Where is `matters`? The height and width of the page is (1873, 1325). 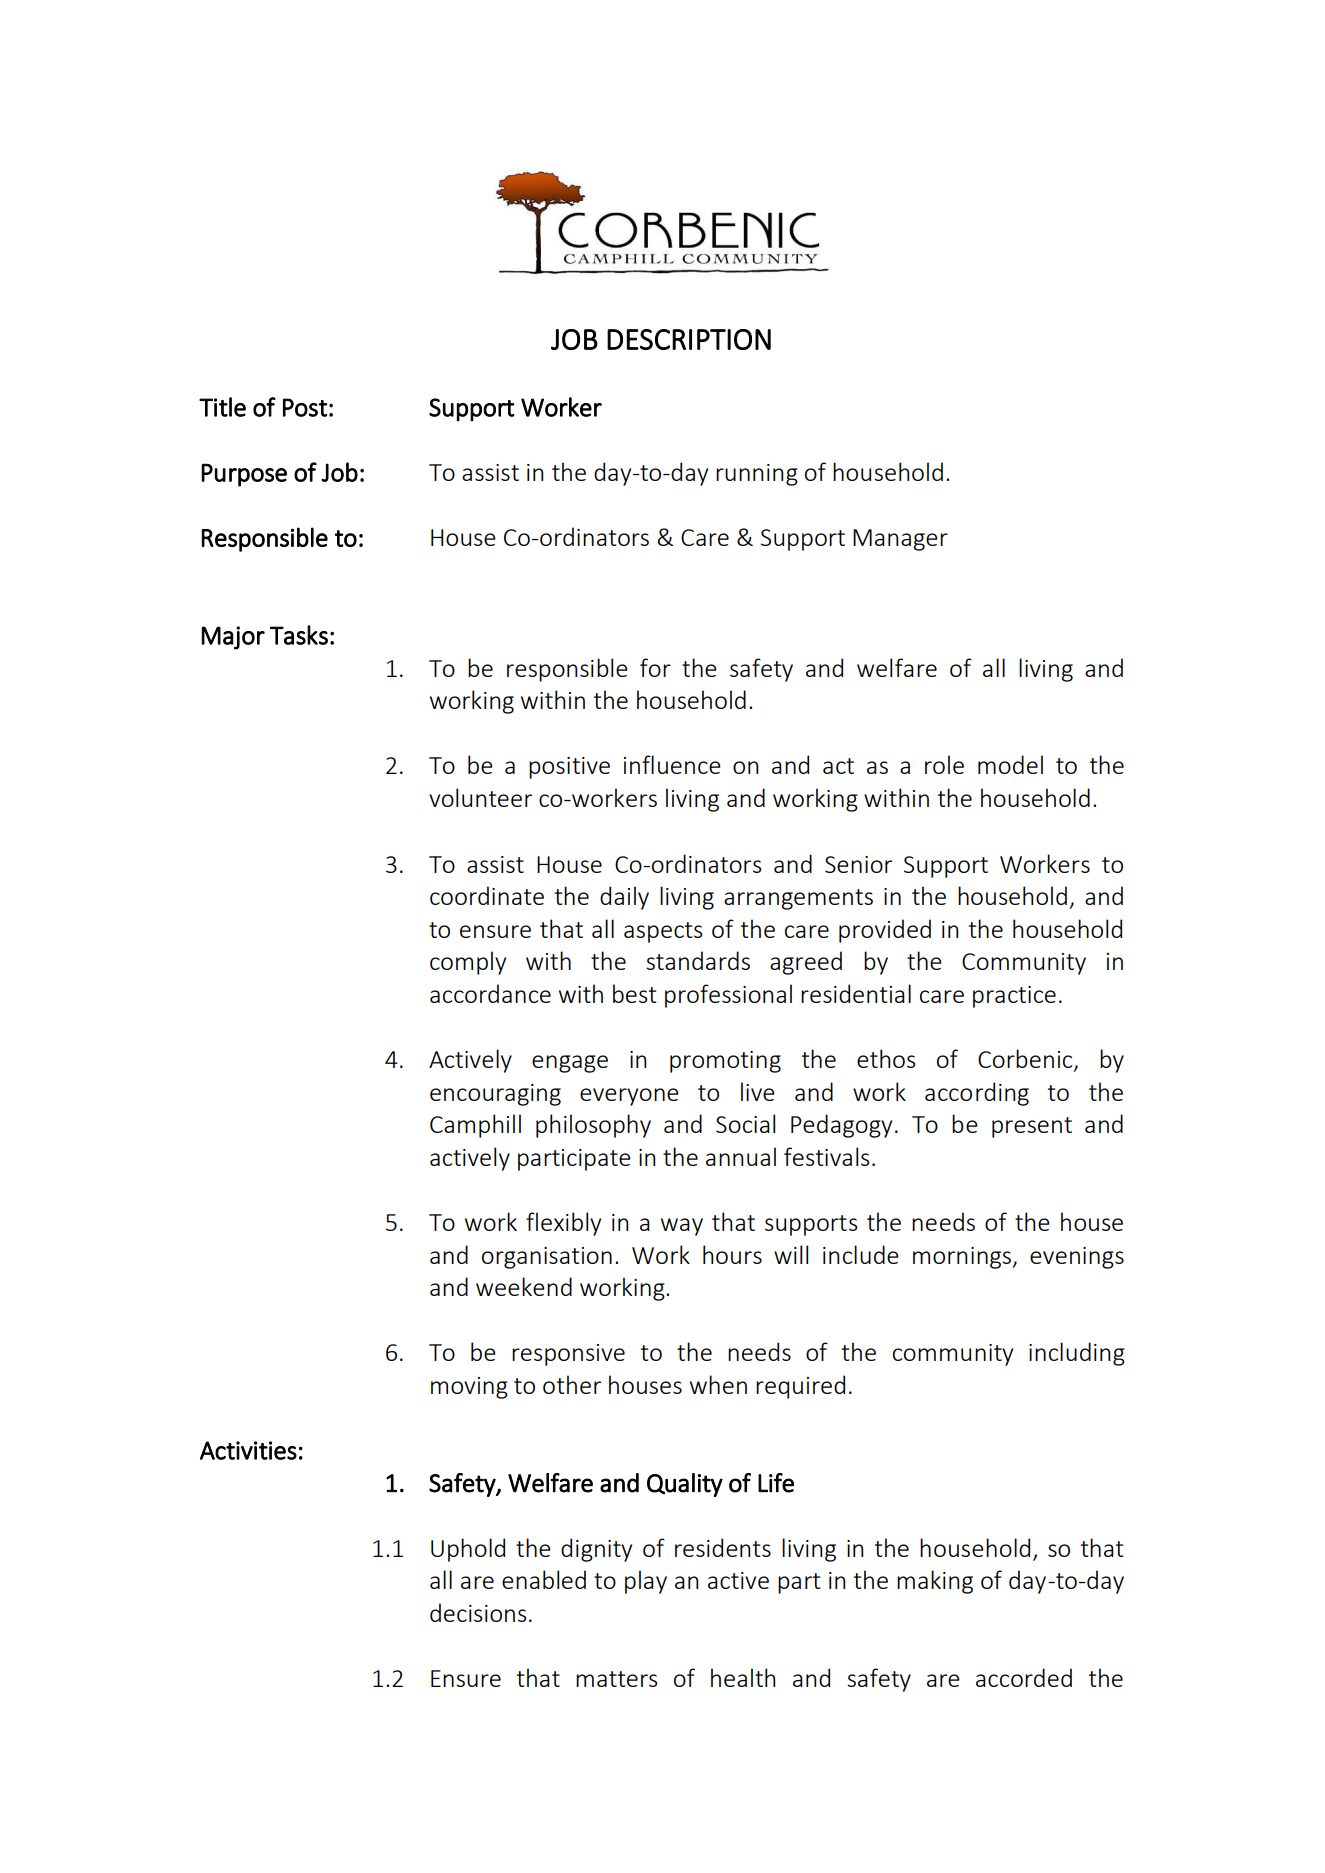
matters is located at coordinates (617, 1679).
